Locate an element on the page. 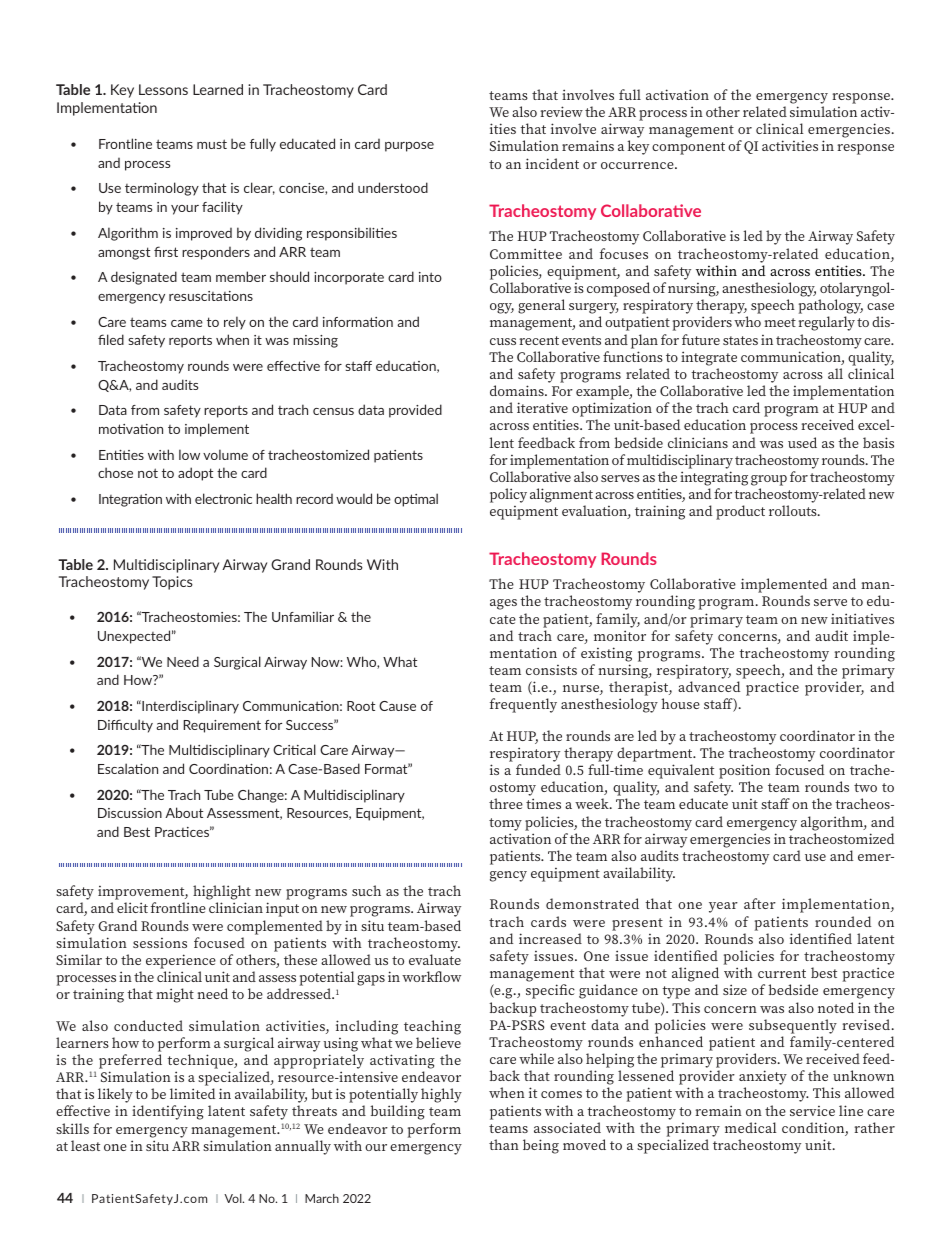 This page has height=1233, width=952. than is located at coordinates (504, 1144).
